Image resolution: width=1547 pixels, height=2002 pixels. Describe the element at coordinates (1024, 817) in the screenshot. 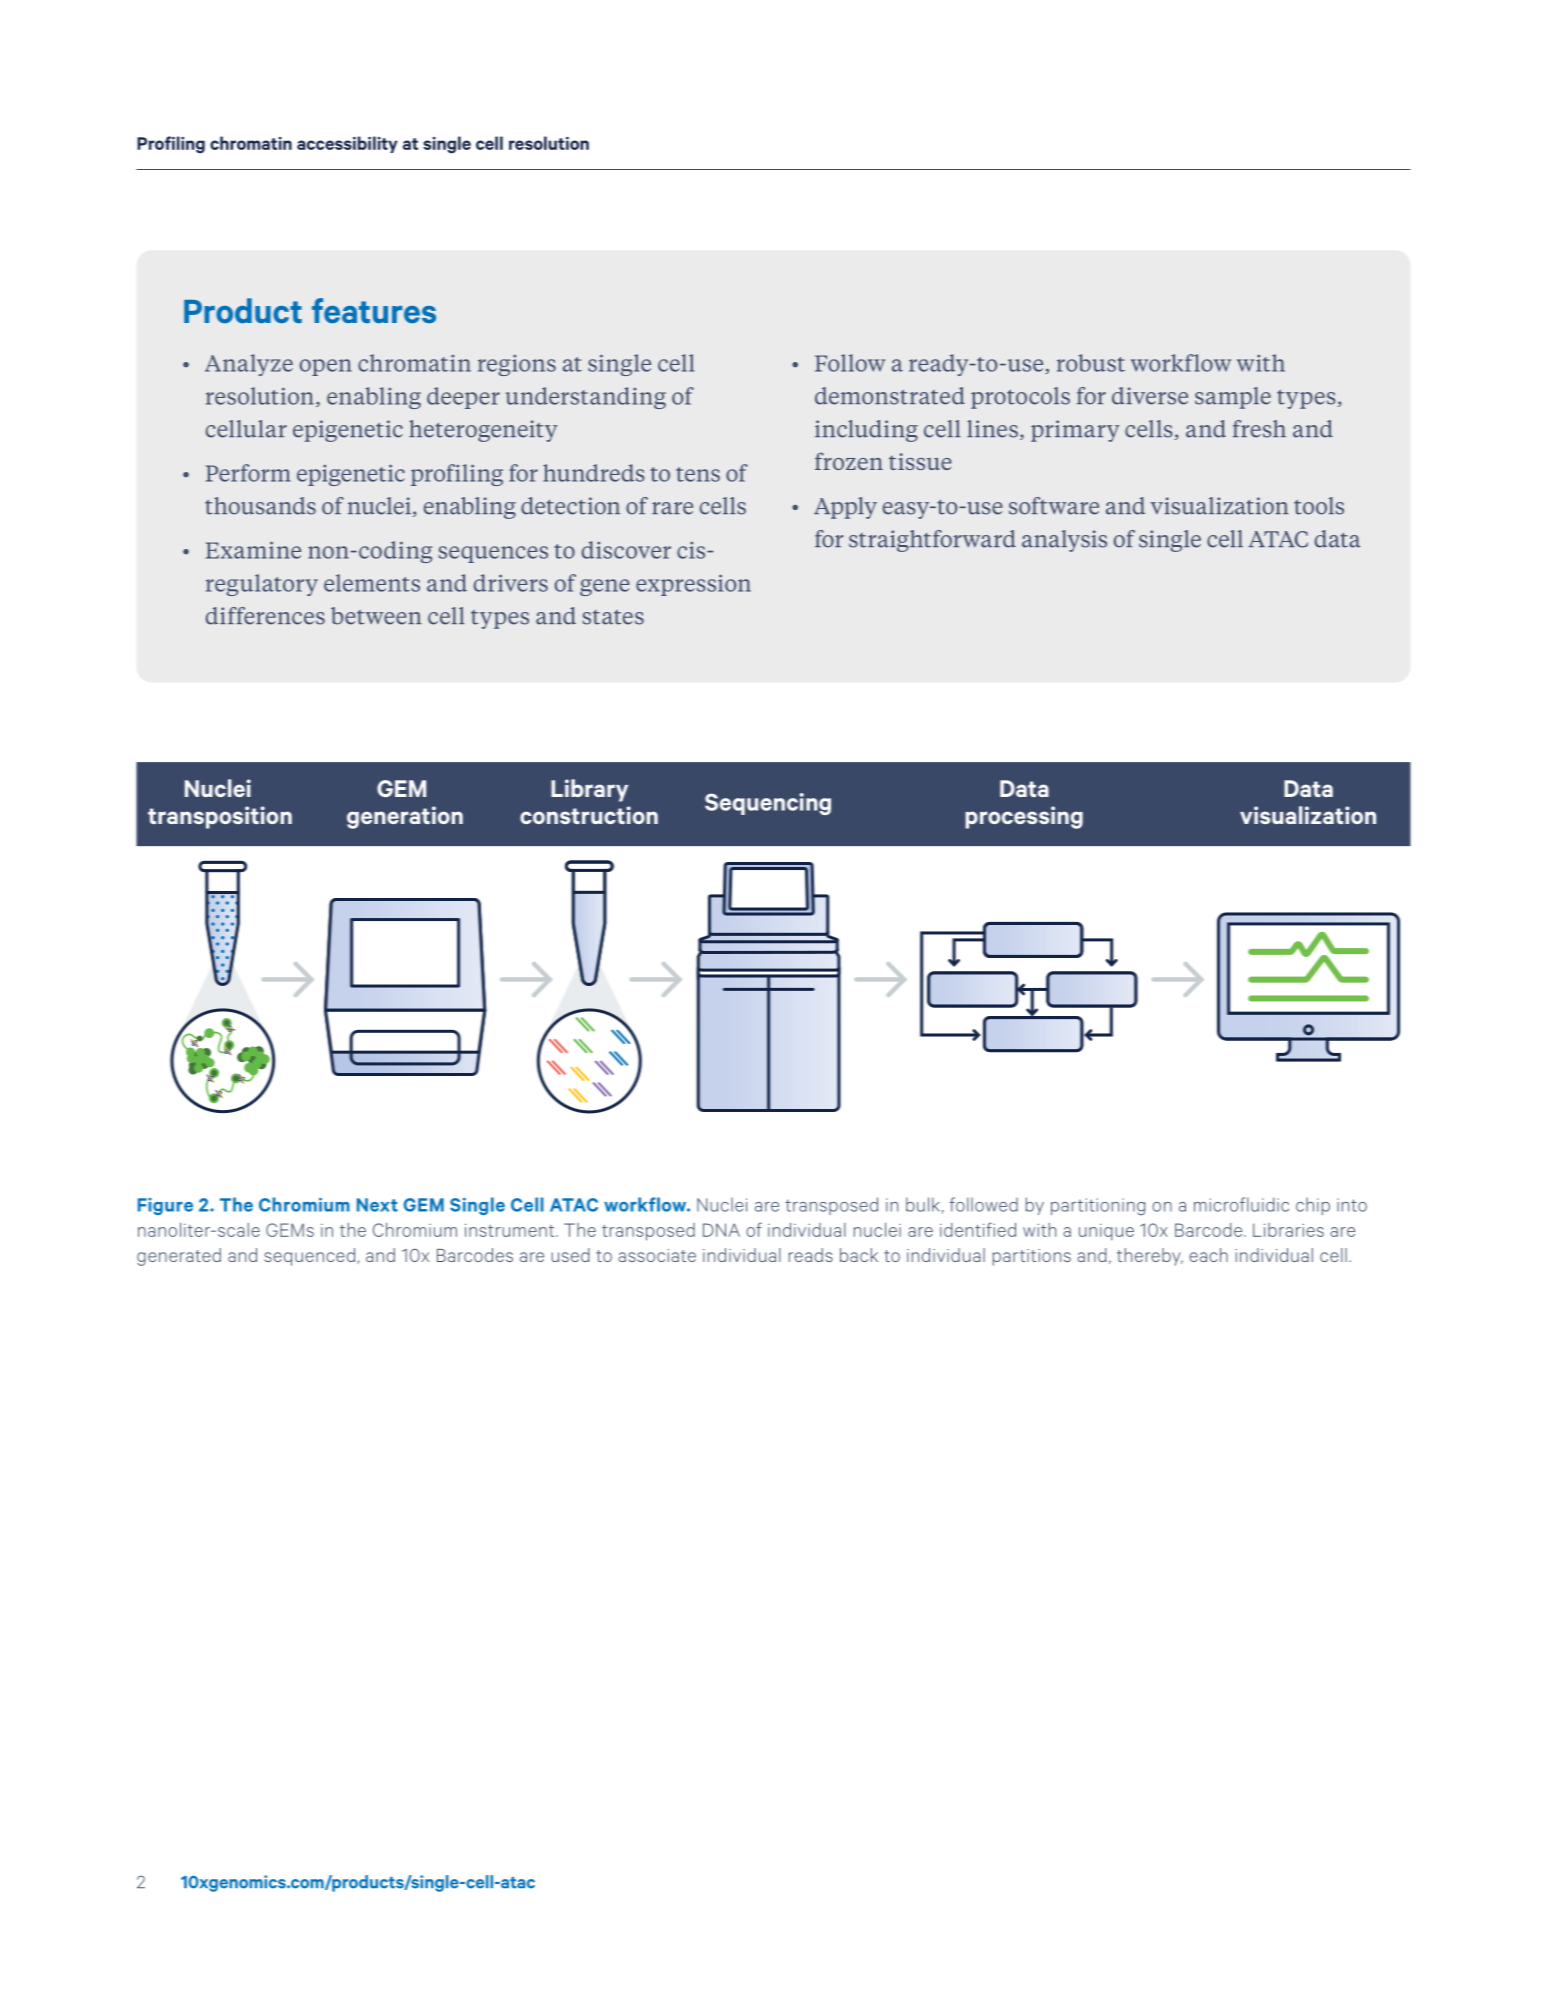

I see `processing` at that location.
